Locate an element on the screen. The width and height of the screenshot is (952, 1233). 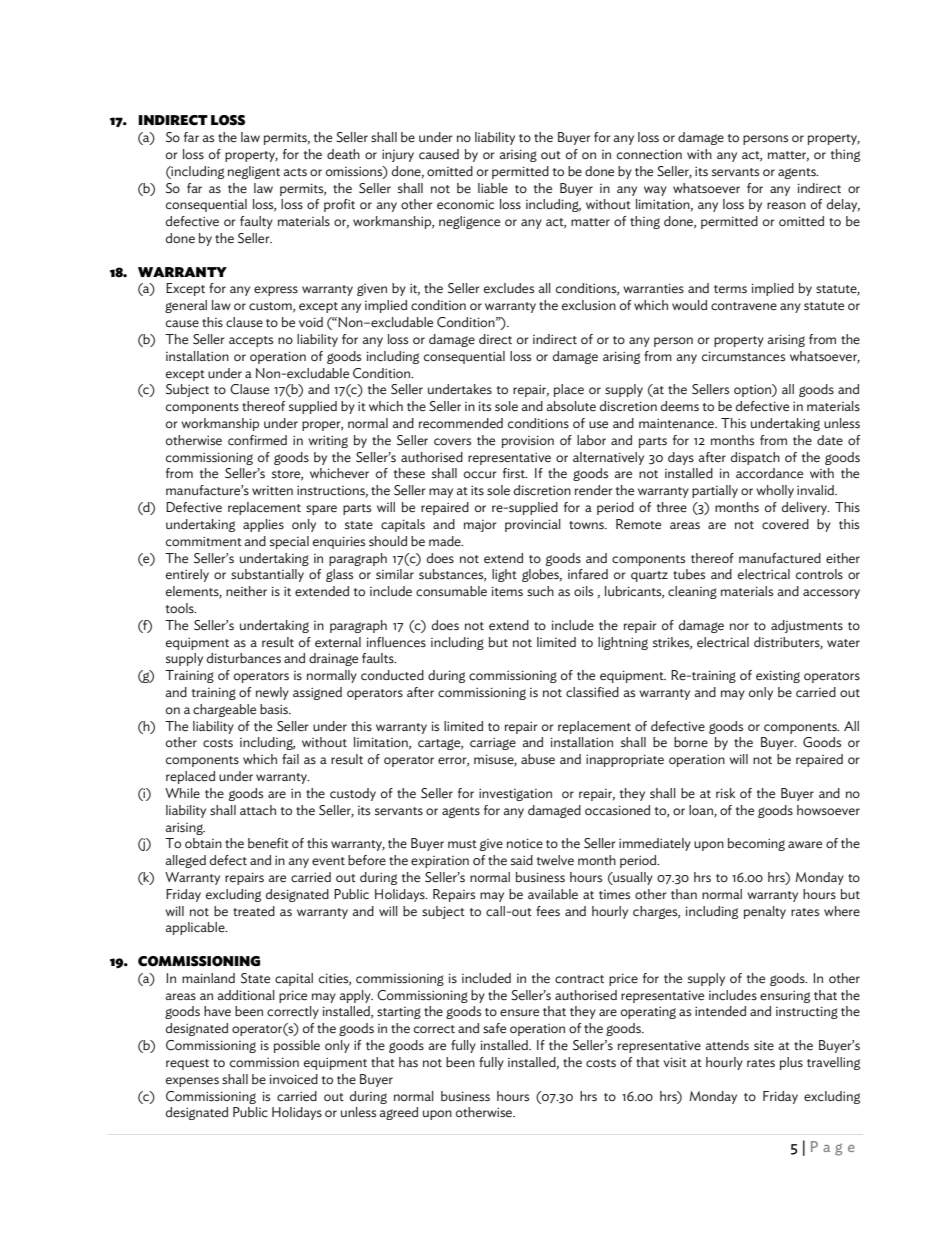
first is located at coordinates (515, 473).
